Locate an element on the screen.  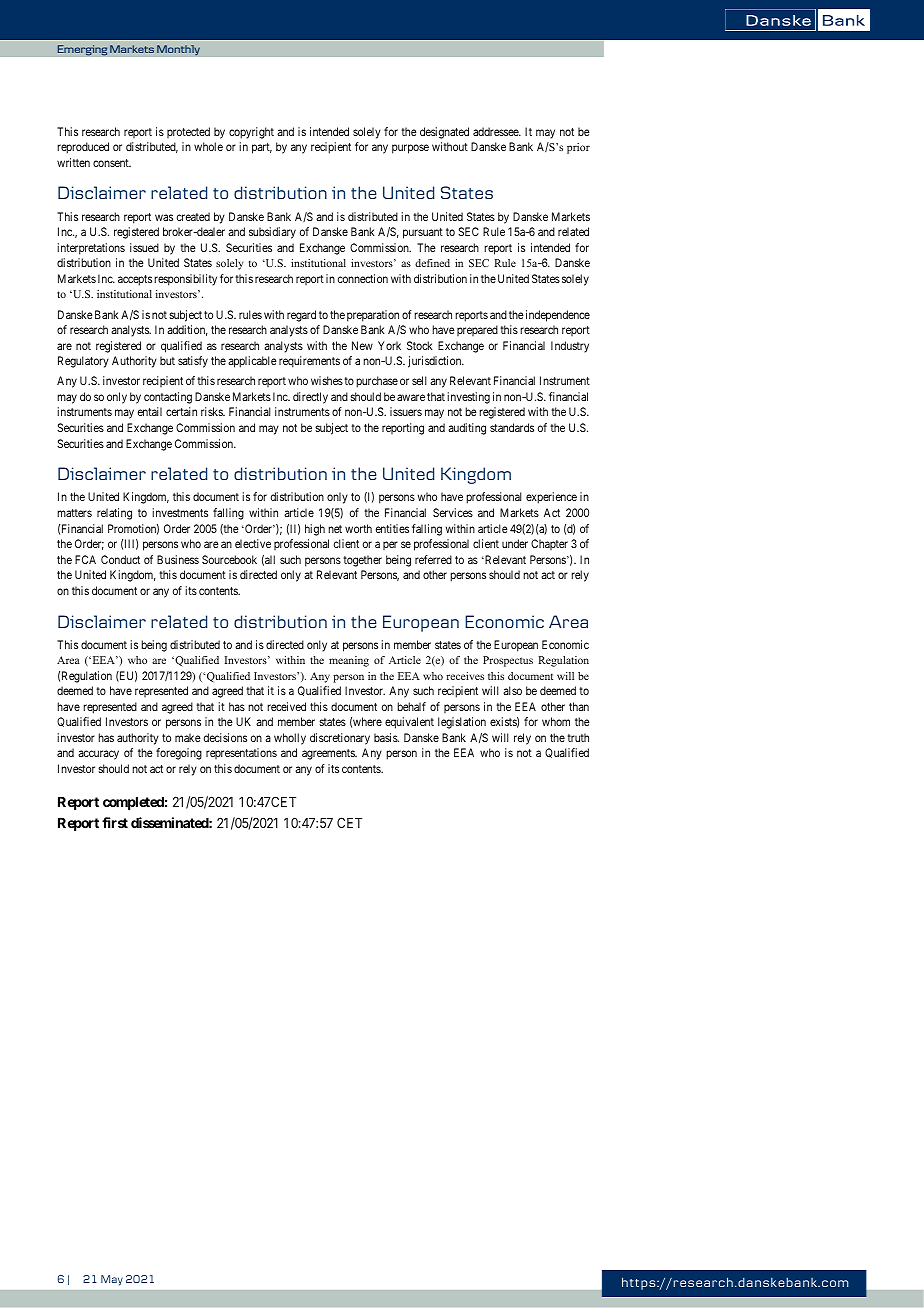
pursuant is located at coordinates (423, 233).
